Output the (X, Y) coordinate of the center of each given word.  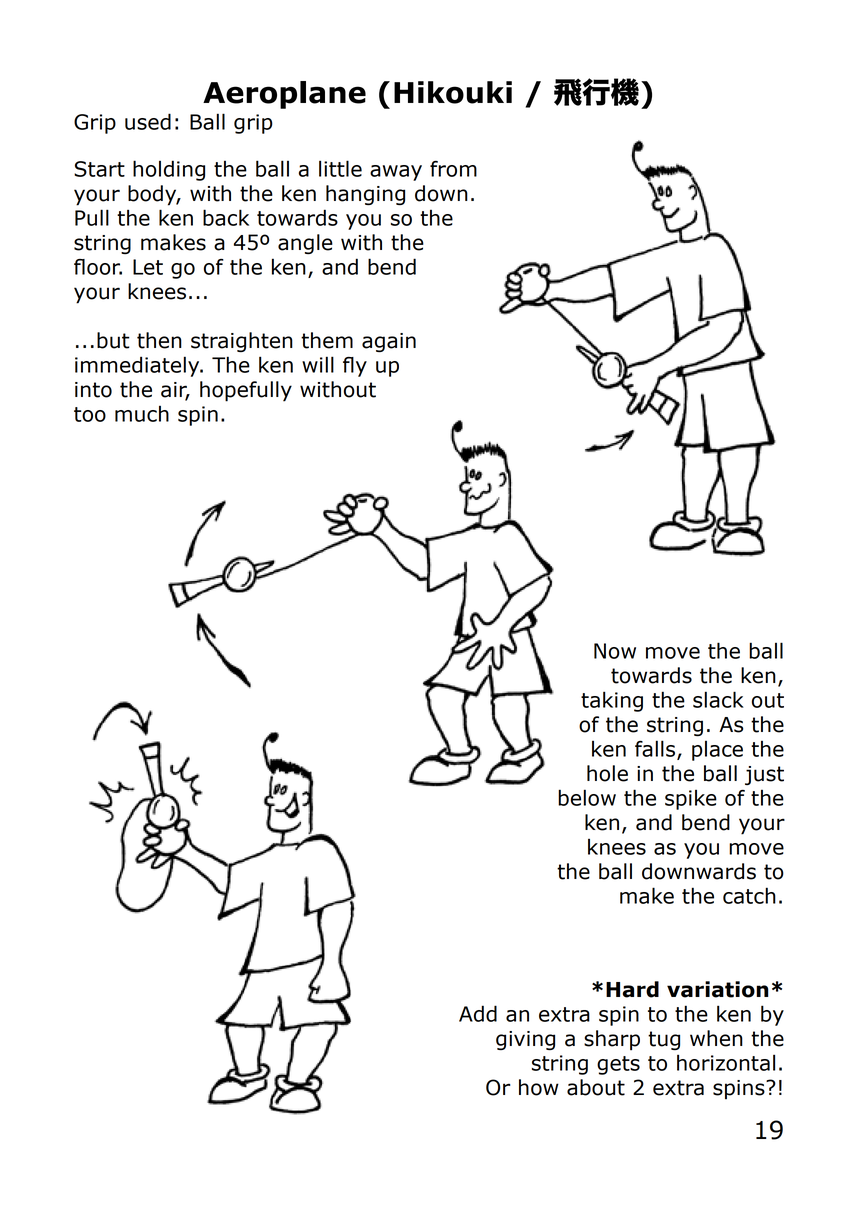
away (396, 173)
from (453, 169)
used (148, 121)
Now (615, 651)
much (142, 413)
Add (478, 1013)
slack (718, 699)
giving (525, 1040)
